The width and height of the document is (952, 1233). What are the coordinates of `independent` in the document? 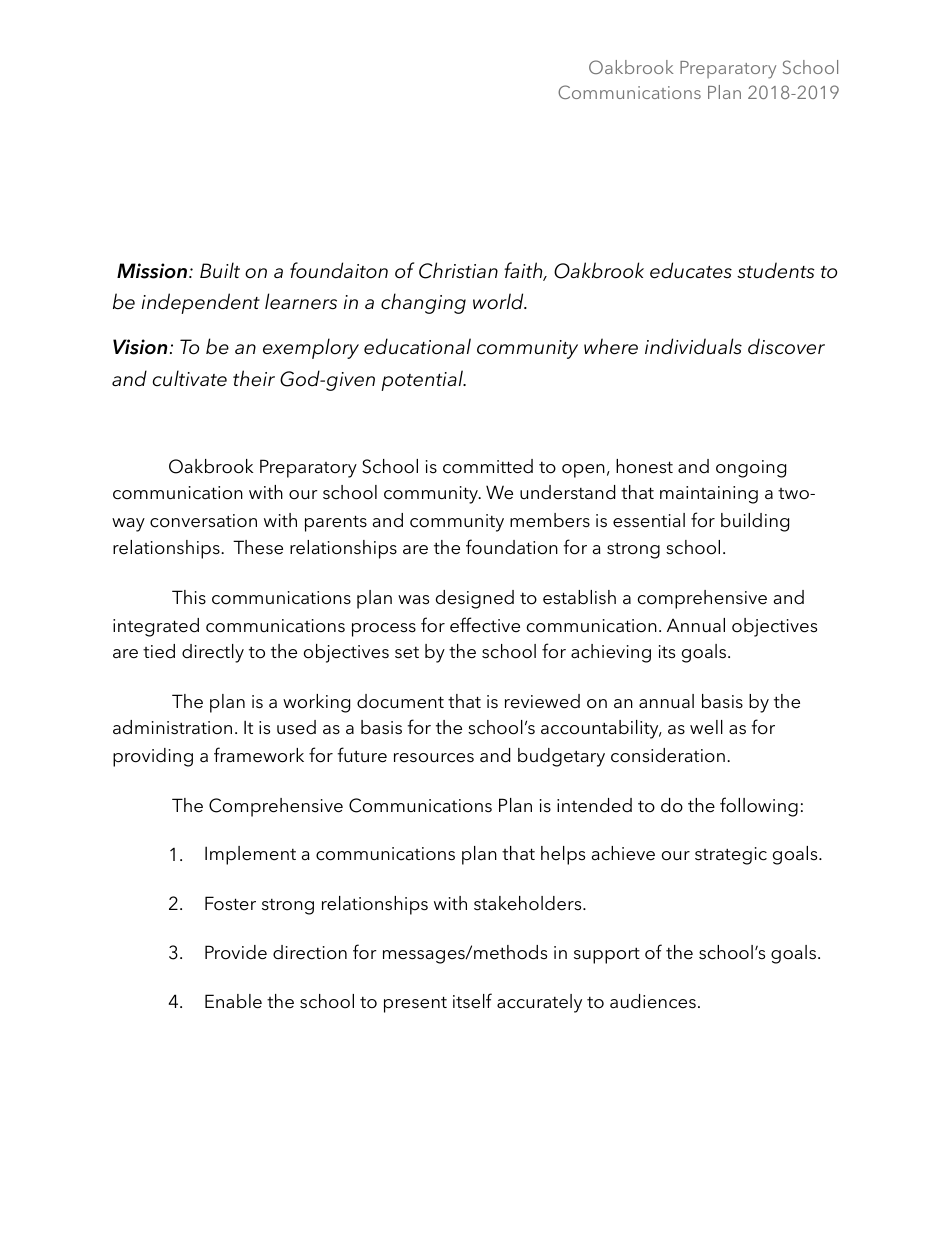 It's located at (201, 303).
